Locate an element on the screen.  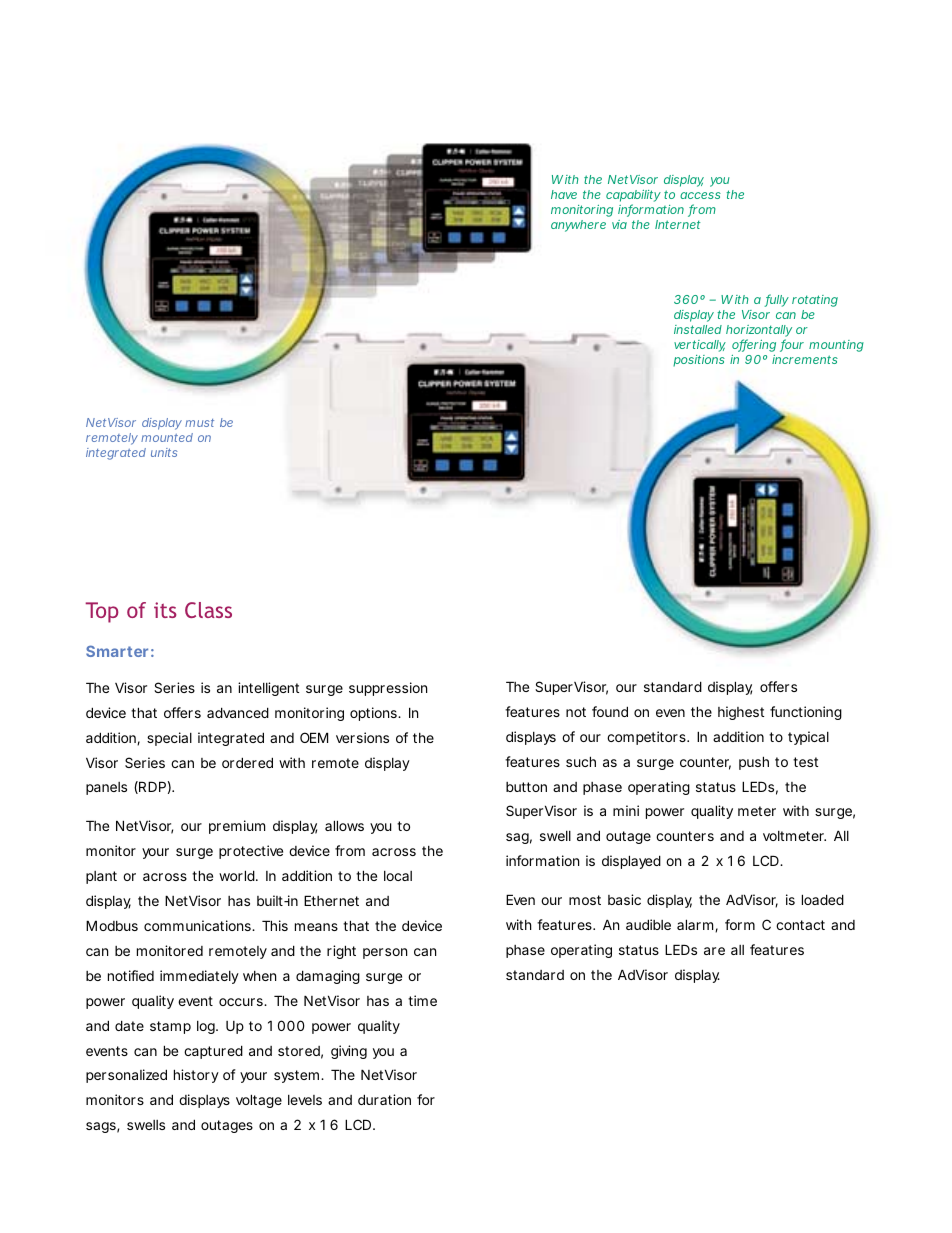
positions is located at coordinates (699, 361).
